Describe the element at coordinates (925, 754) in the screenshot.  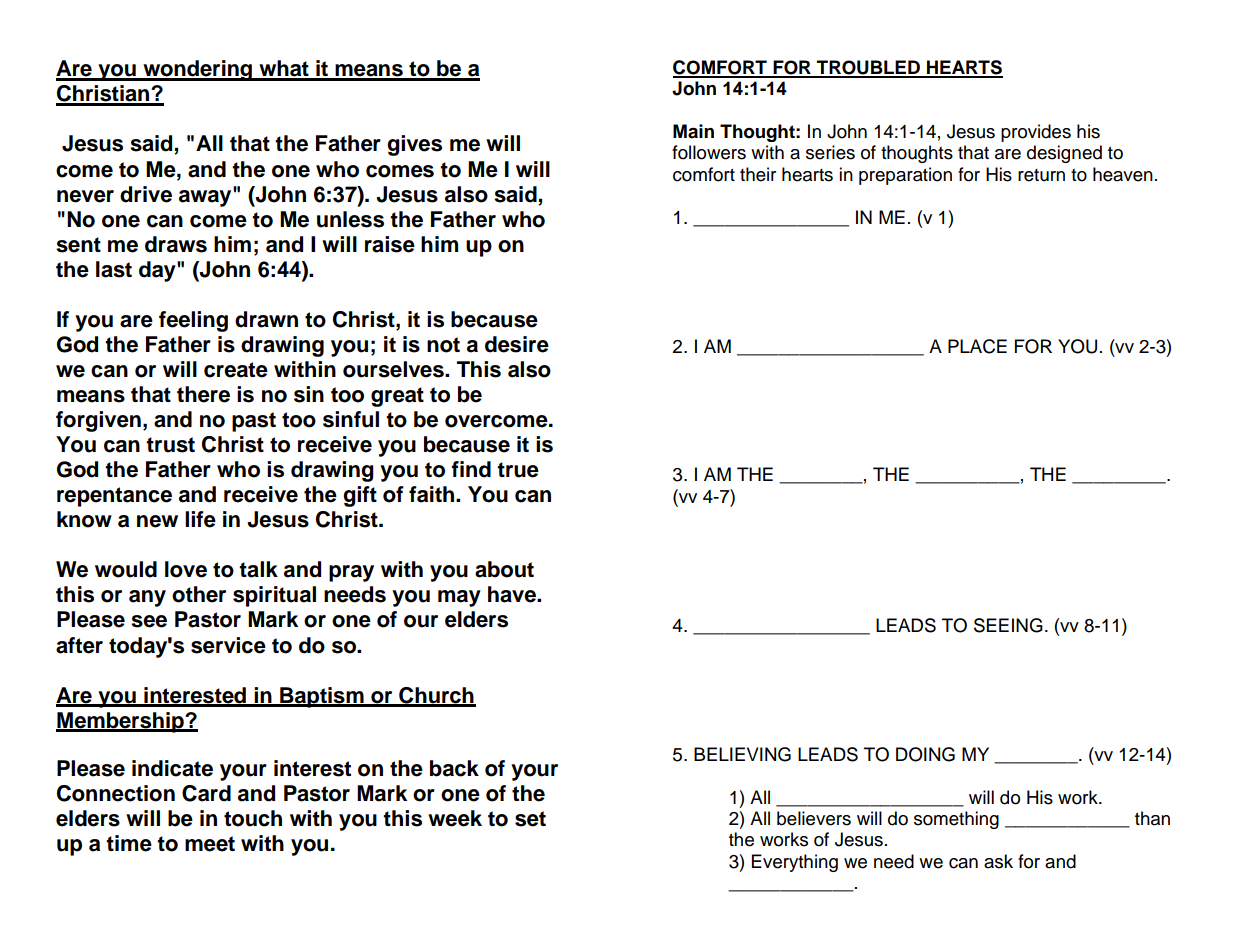
I see `DOING` at that location.
